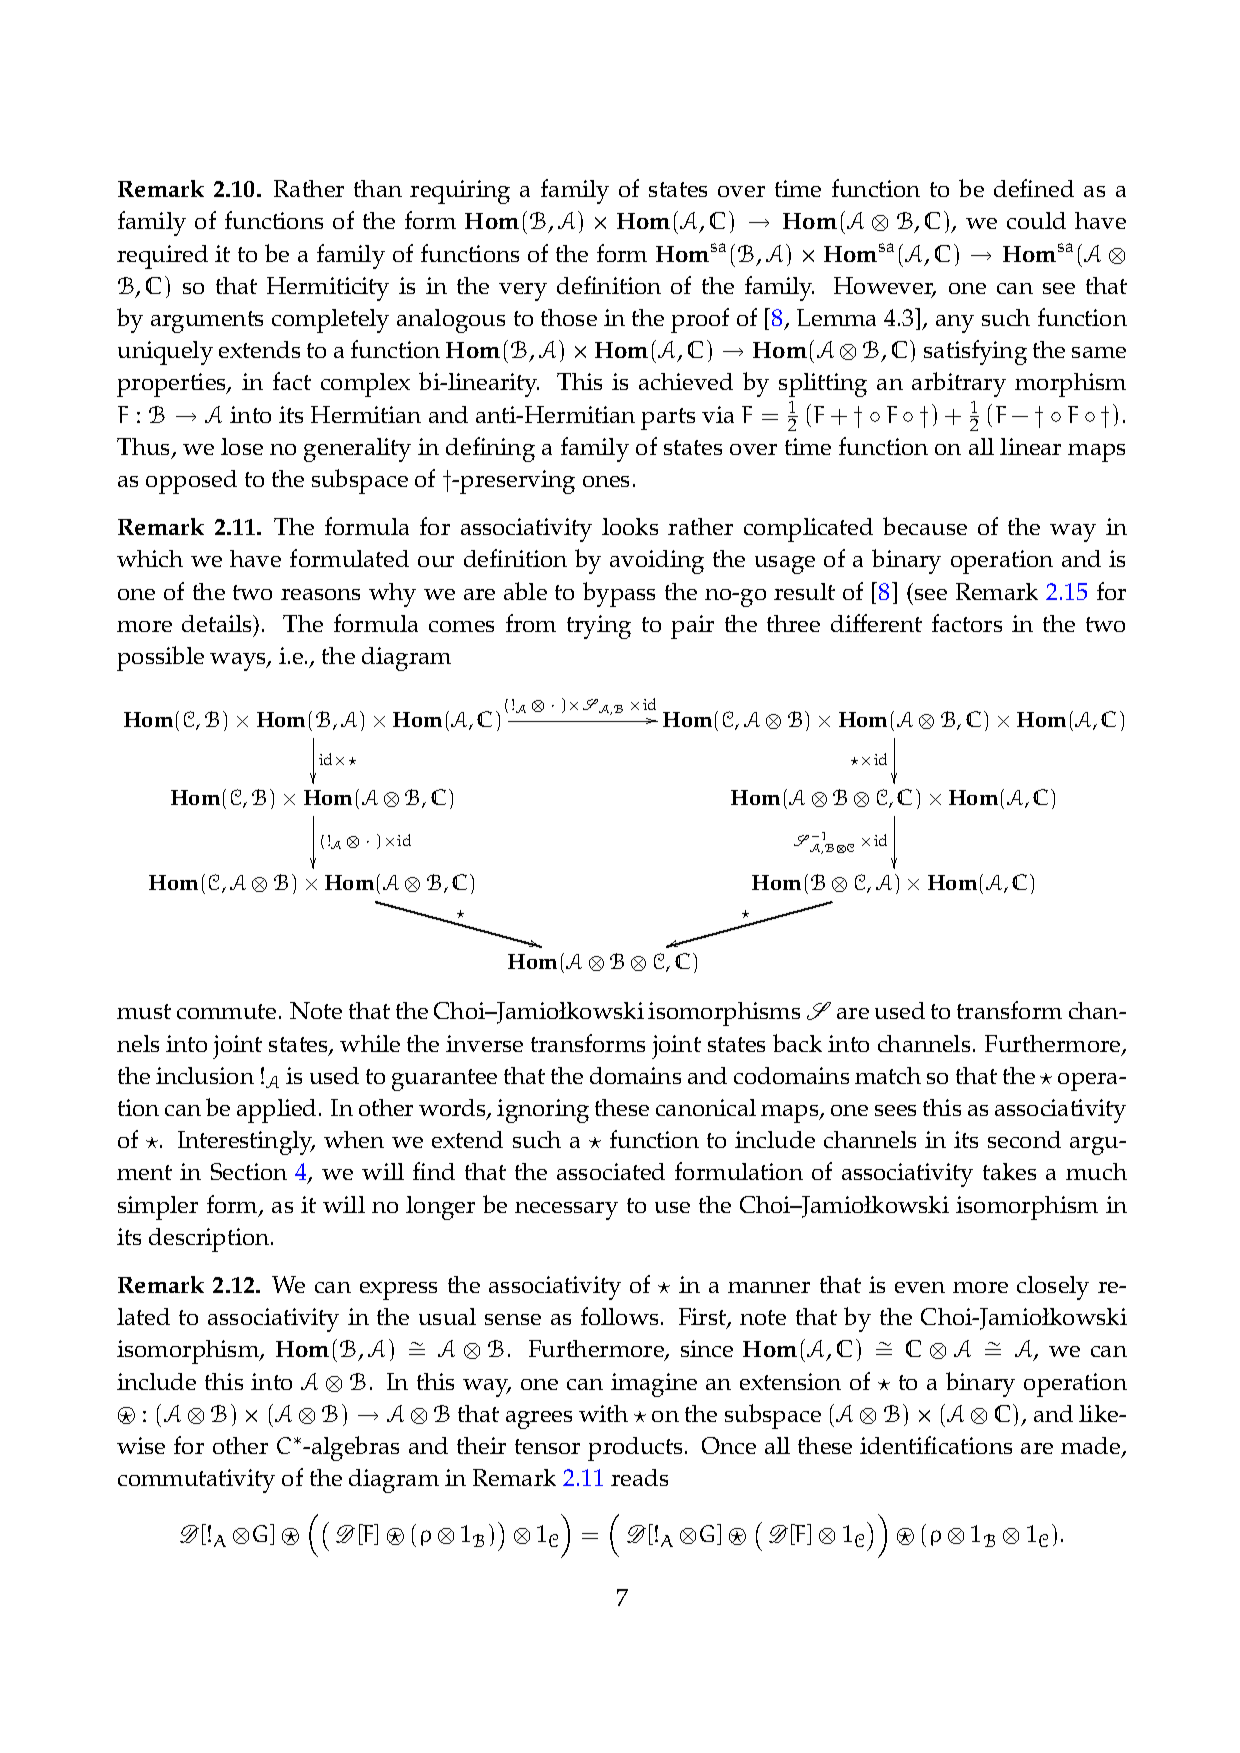 The height and width of the document is (1753, 1240). Describe the element at coordinates (523, 292) in the document. I see `very` at that location.
